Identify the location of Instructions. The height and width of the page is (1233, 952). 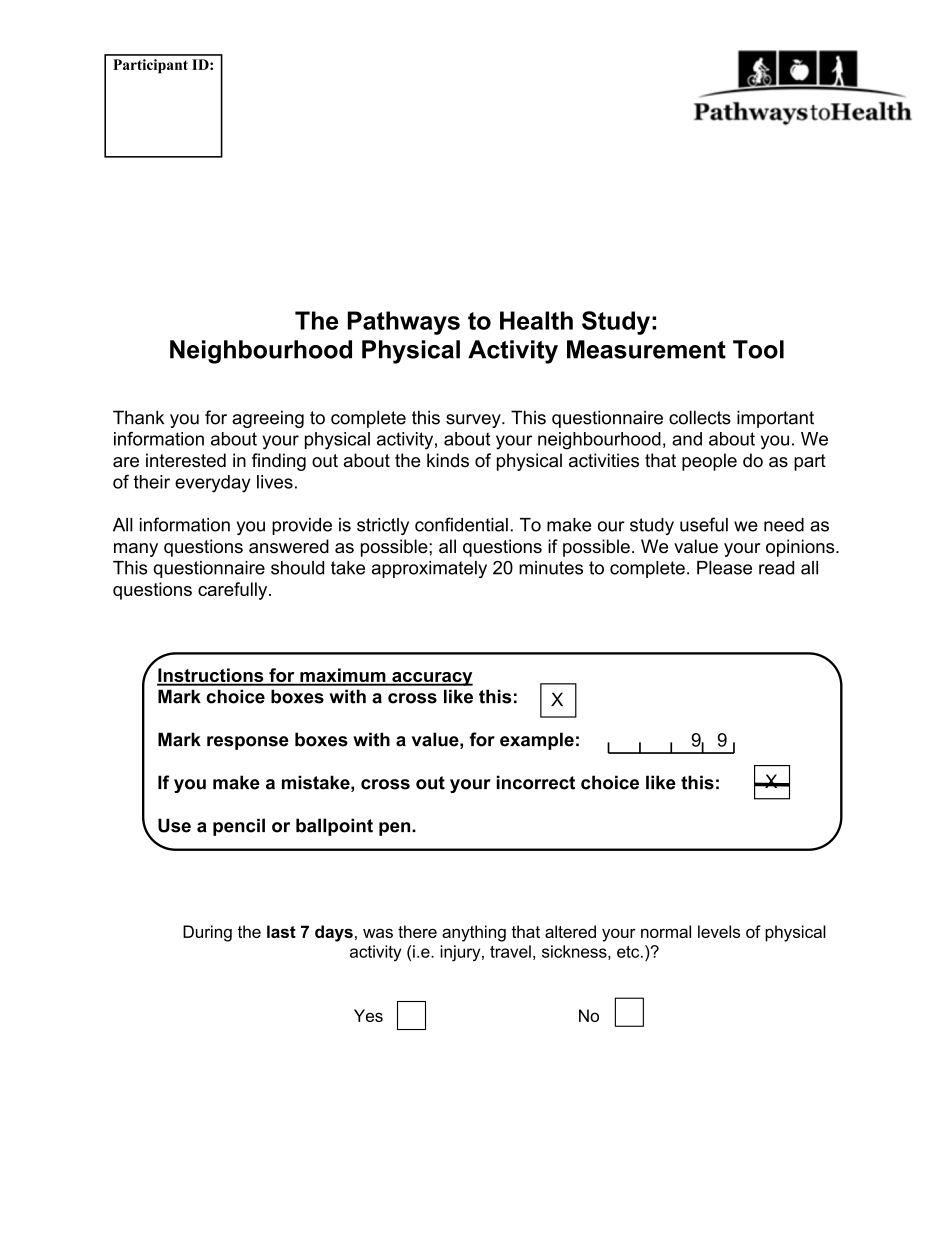
(211, 676).
